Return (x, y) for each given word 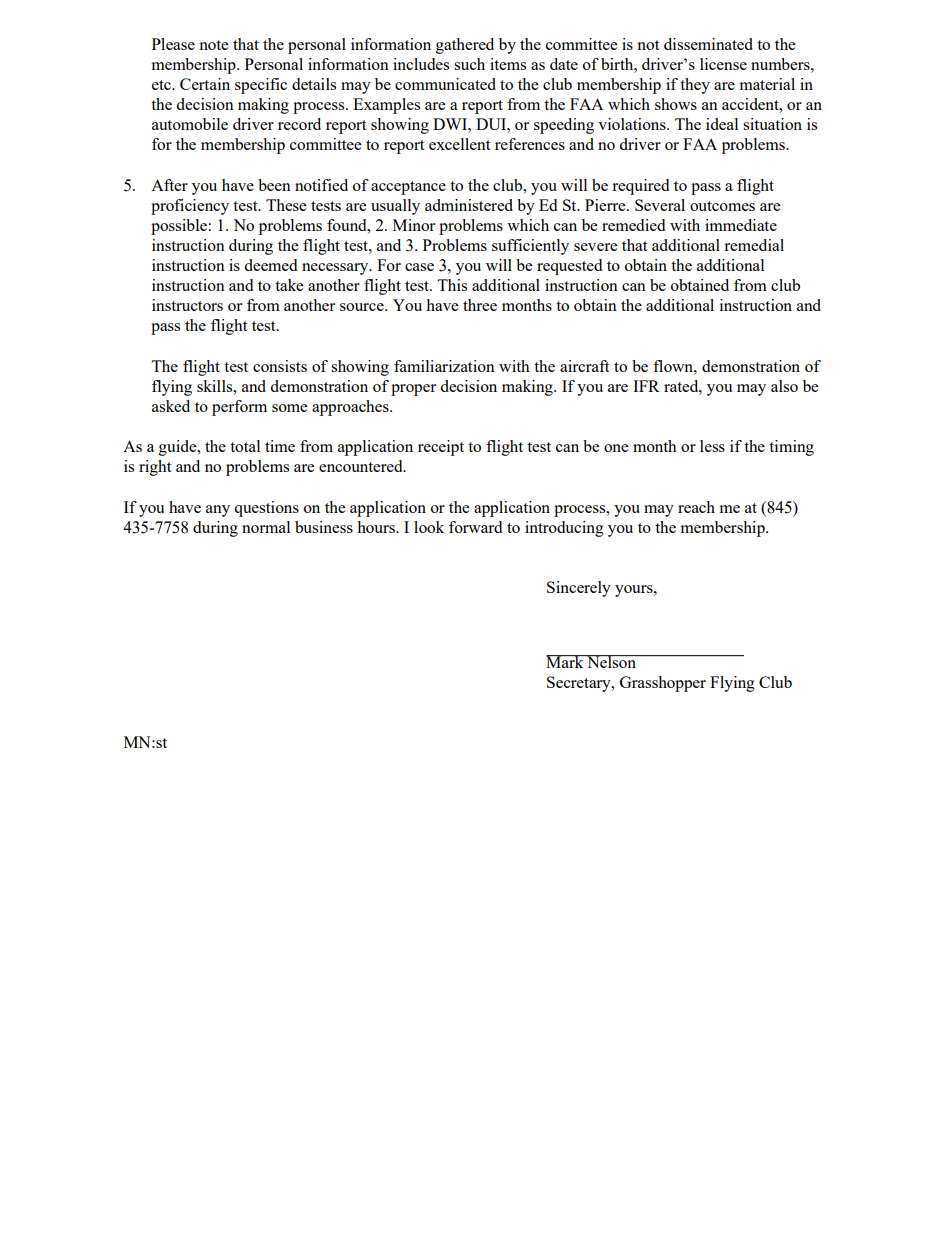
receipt (441, 448)
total (245, 446)
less (712, 446)
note (213, 45)
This (452, 285)
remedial (754, 245)
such (469, 64)
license (723, 64)
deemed (270, 265)
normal (266, 527)
